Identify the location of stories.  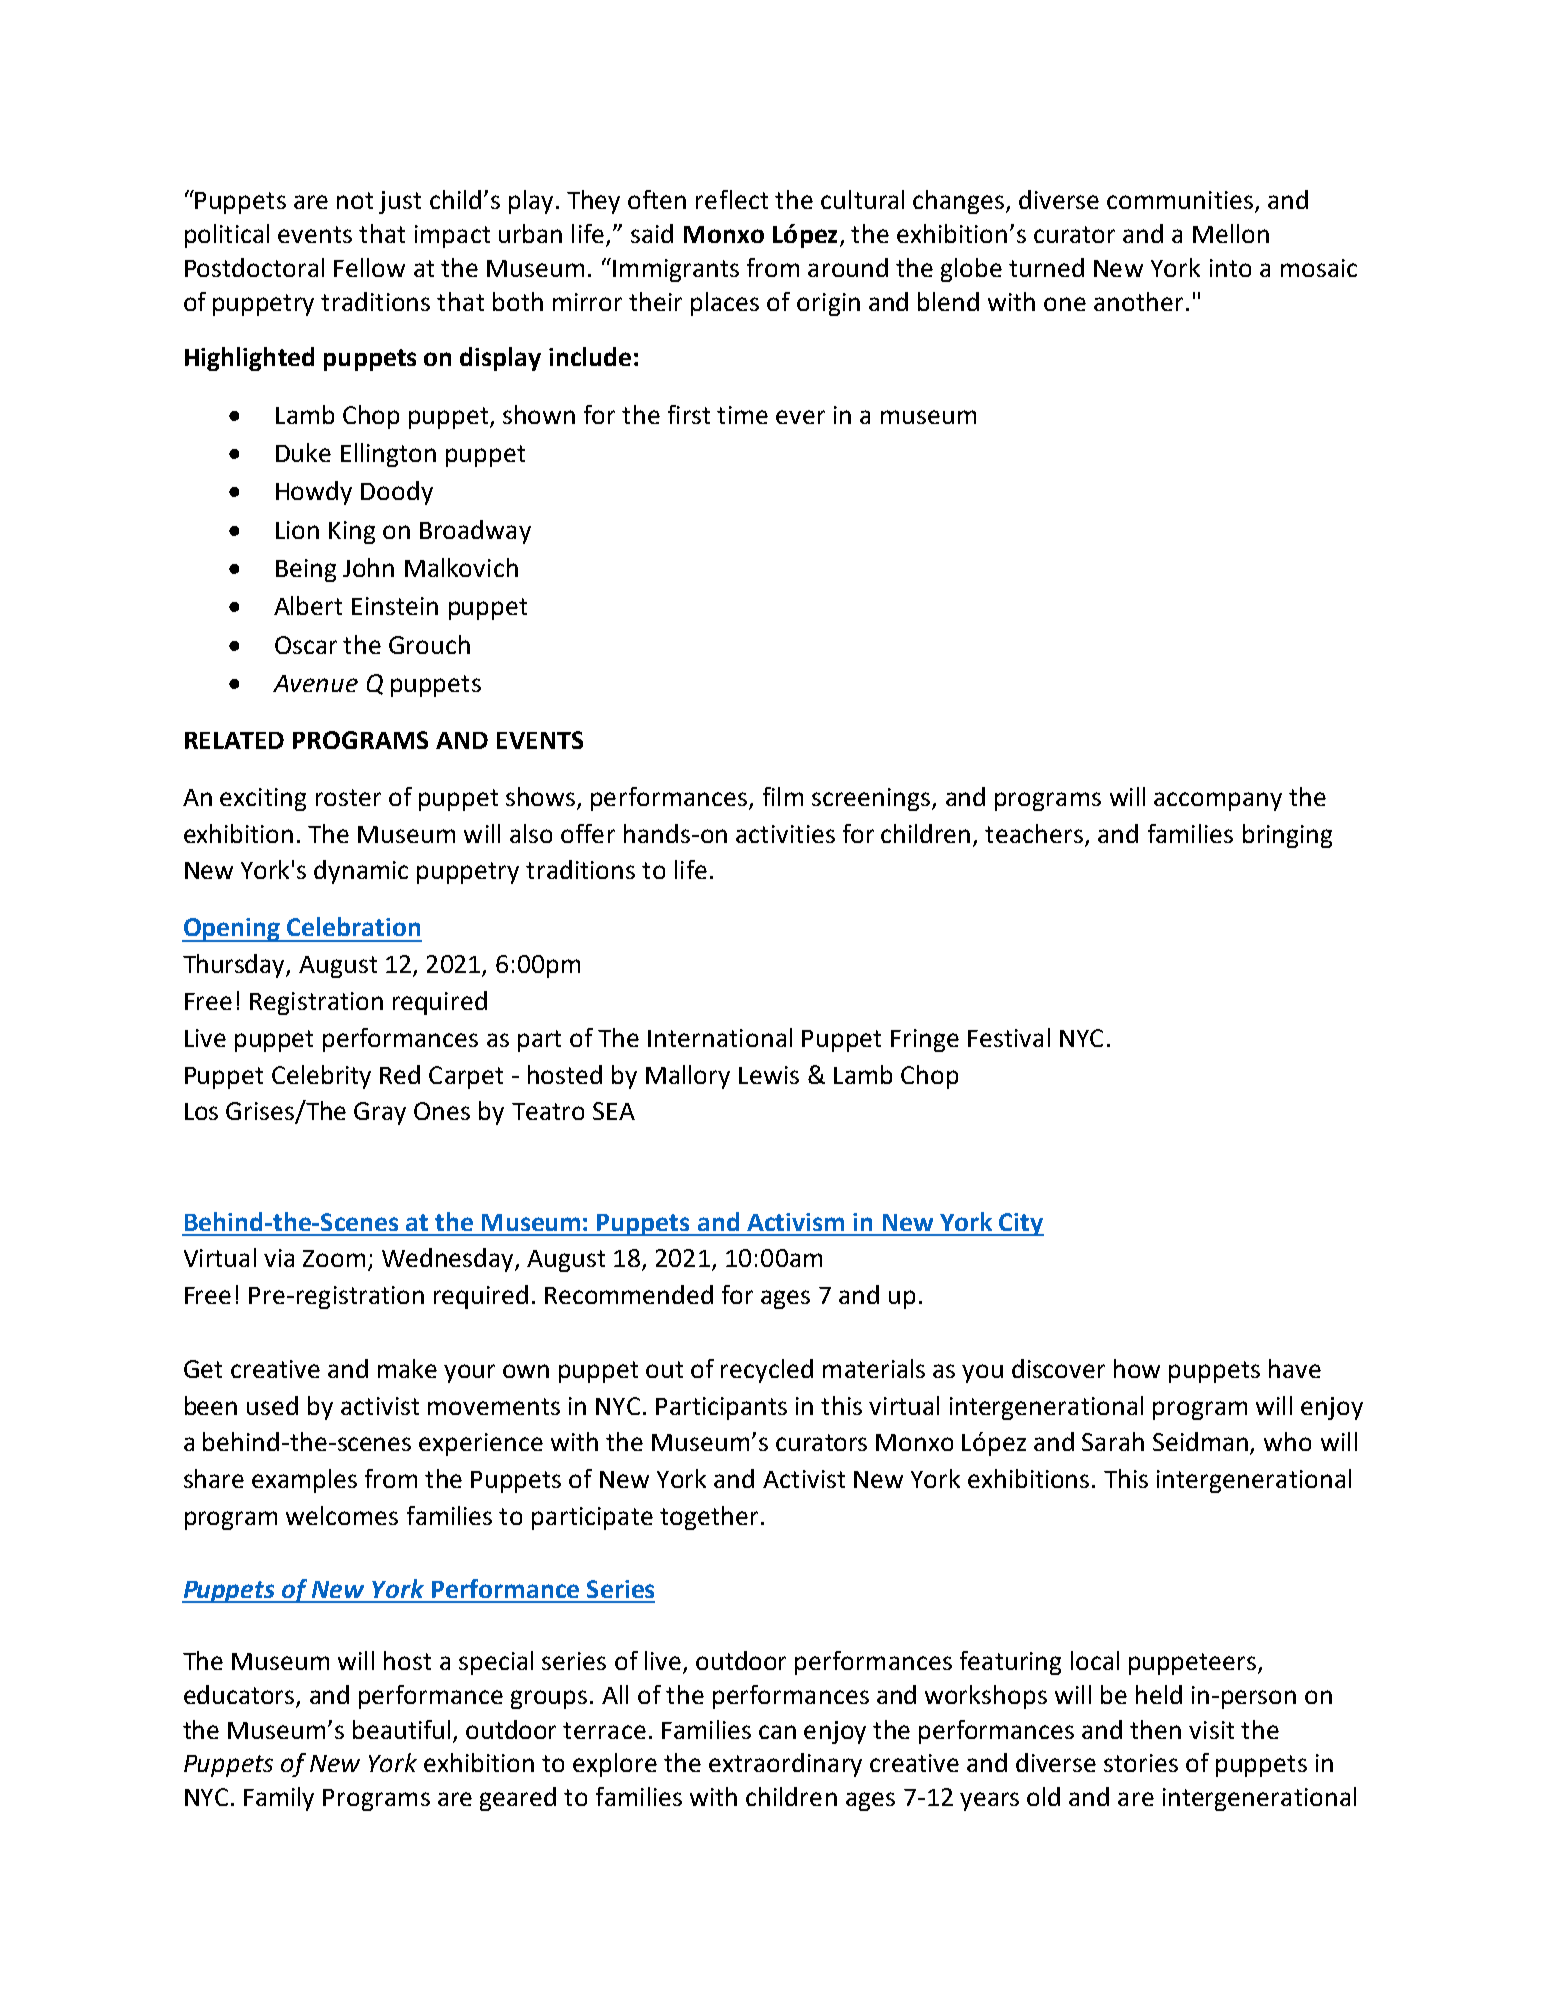
(1141, 1763).
